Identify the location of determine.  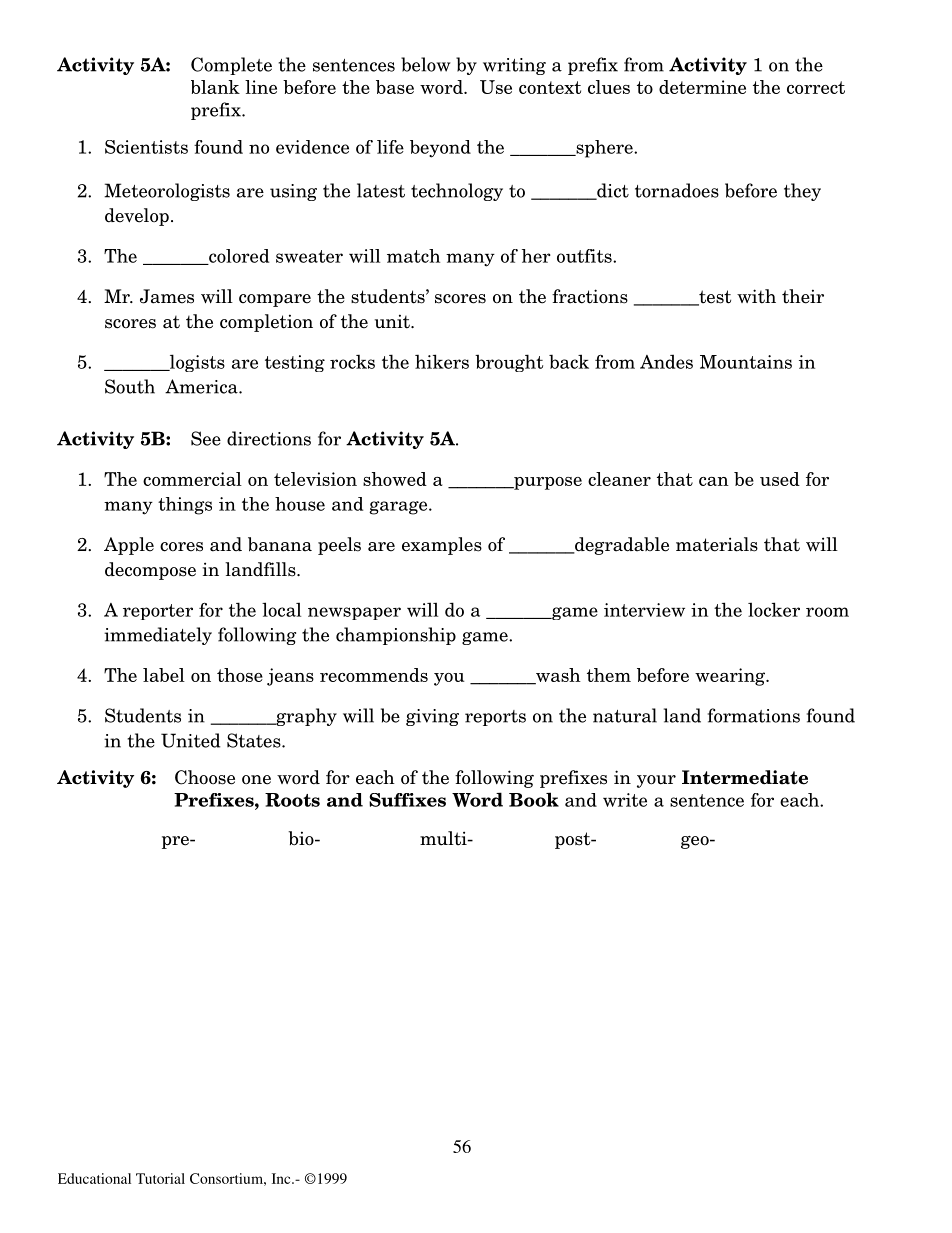
(702, 87).
